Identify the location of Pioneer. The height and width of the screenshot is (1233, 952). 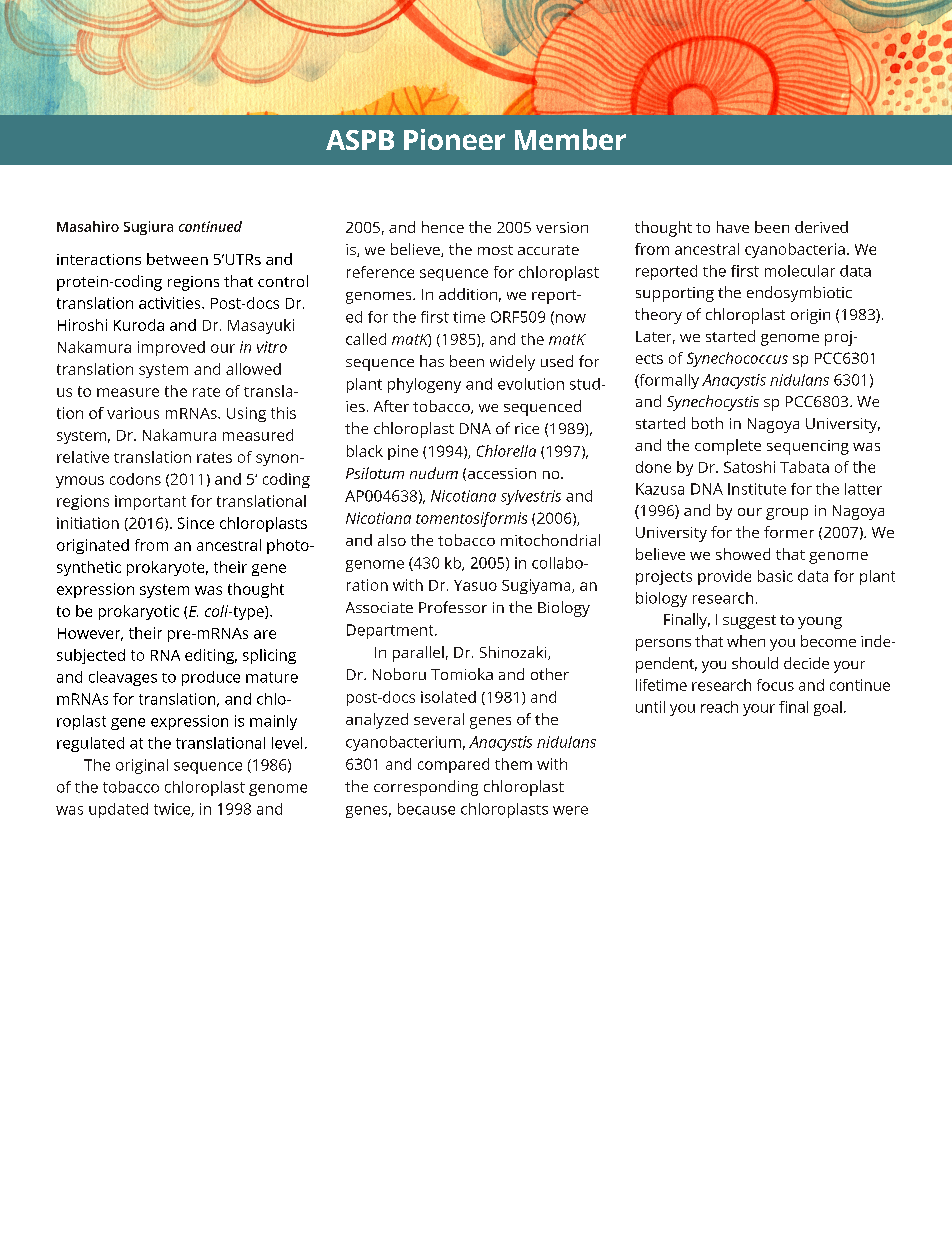
(454, 139).
